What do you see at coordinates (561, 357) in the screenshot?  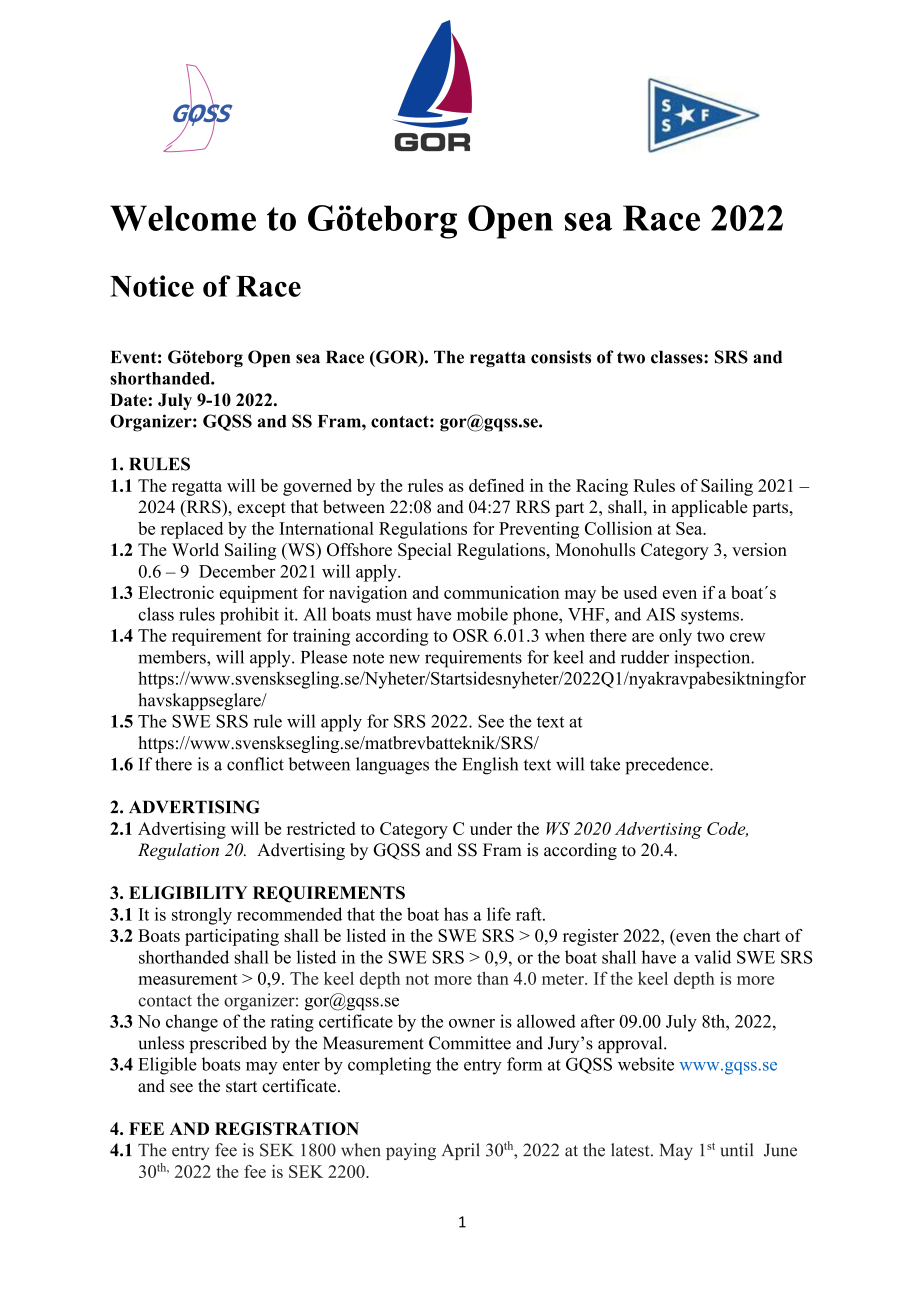 I see `consists` at bounding box center [561, 357].
